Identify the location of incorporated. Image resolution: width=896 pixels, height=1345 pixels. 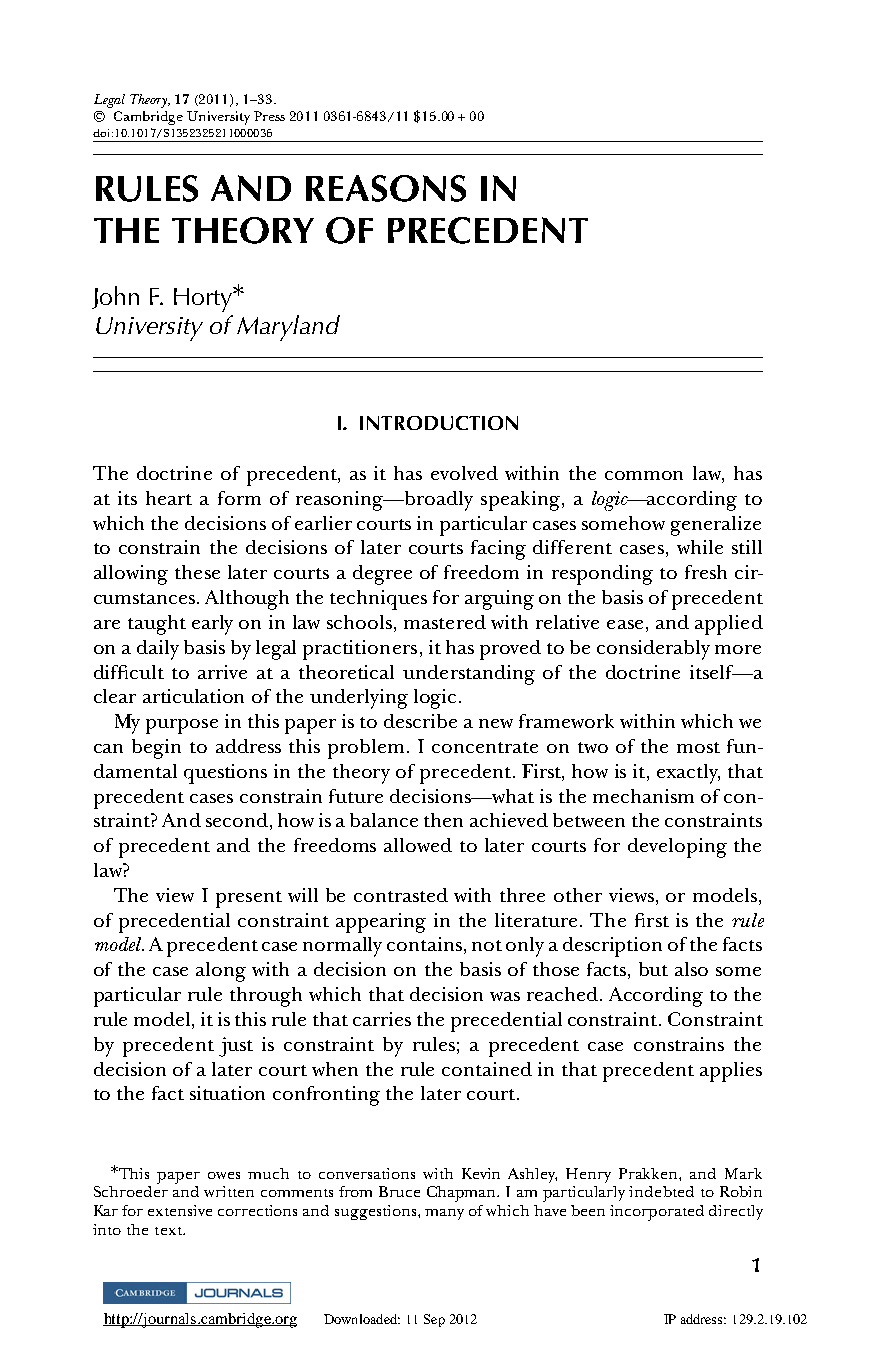
(657, 1213).
